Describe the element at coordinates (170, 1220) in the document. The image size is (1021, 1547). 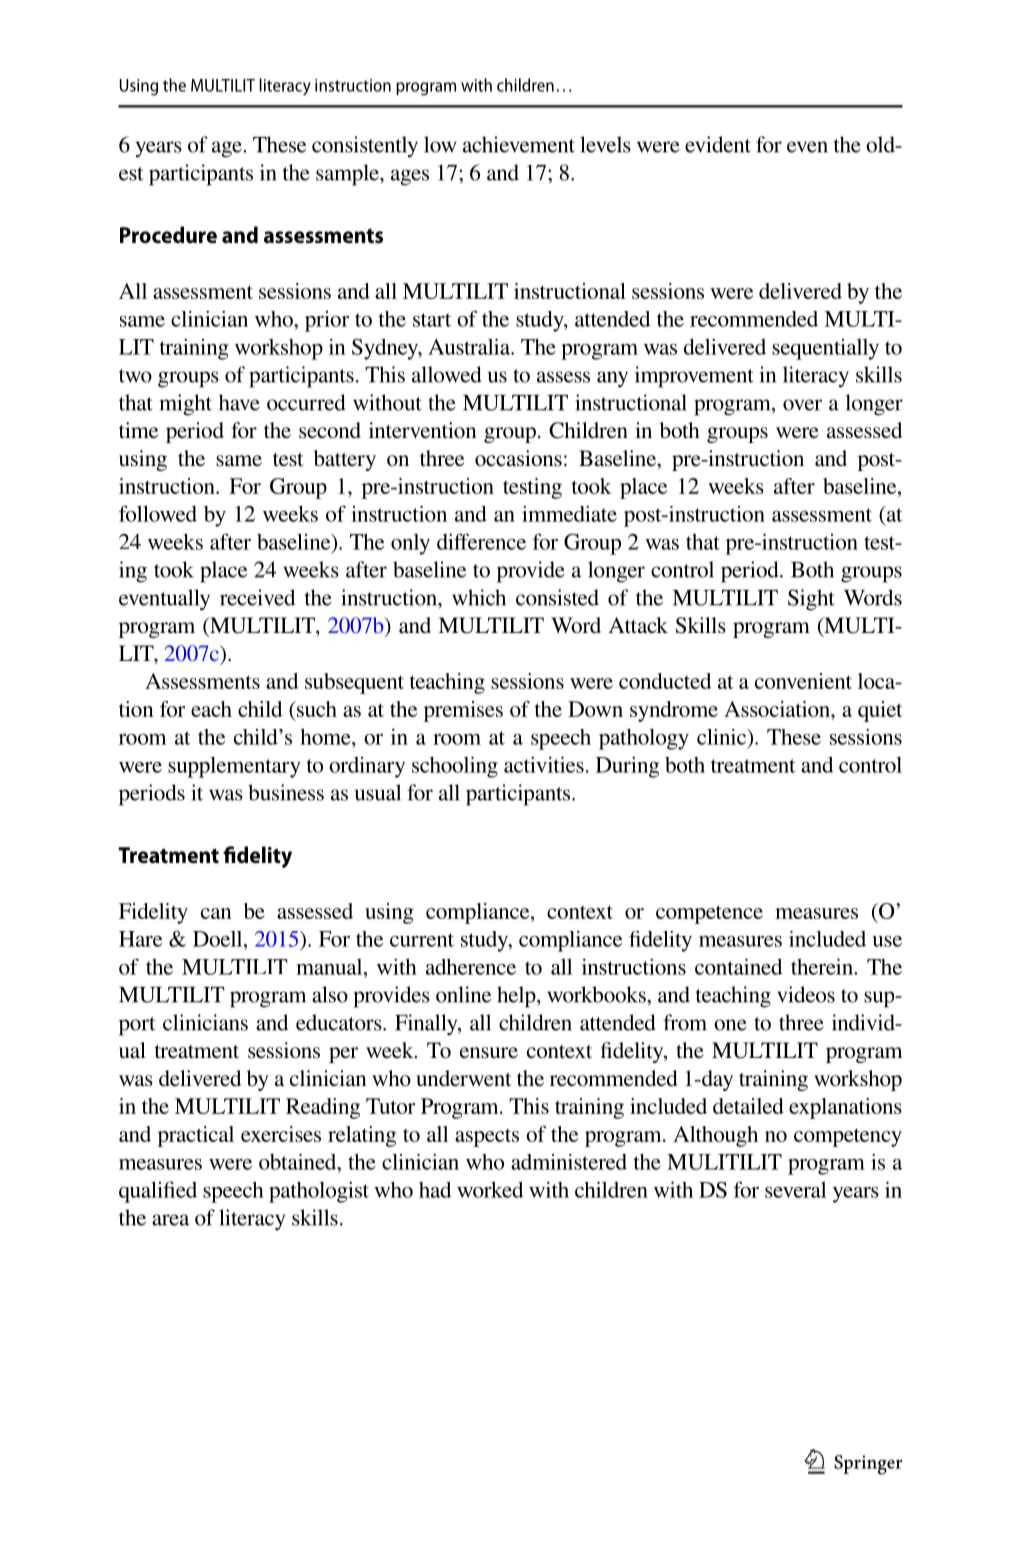
I see `area` at that location.
